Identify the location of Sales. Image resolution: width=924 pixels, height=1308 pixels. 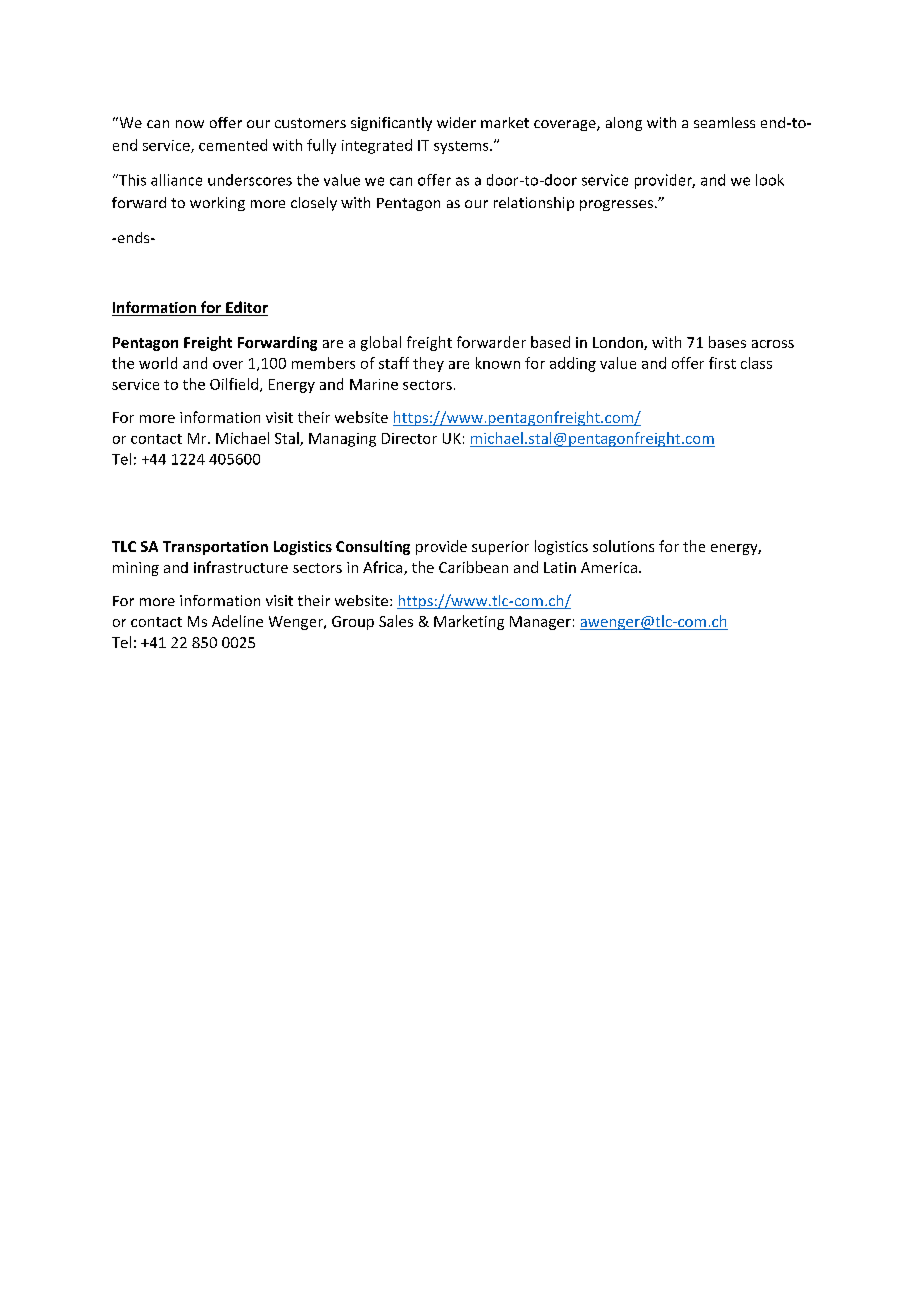
(396, 621).
